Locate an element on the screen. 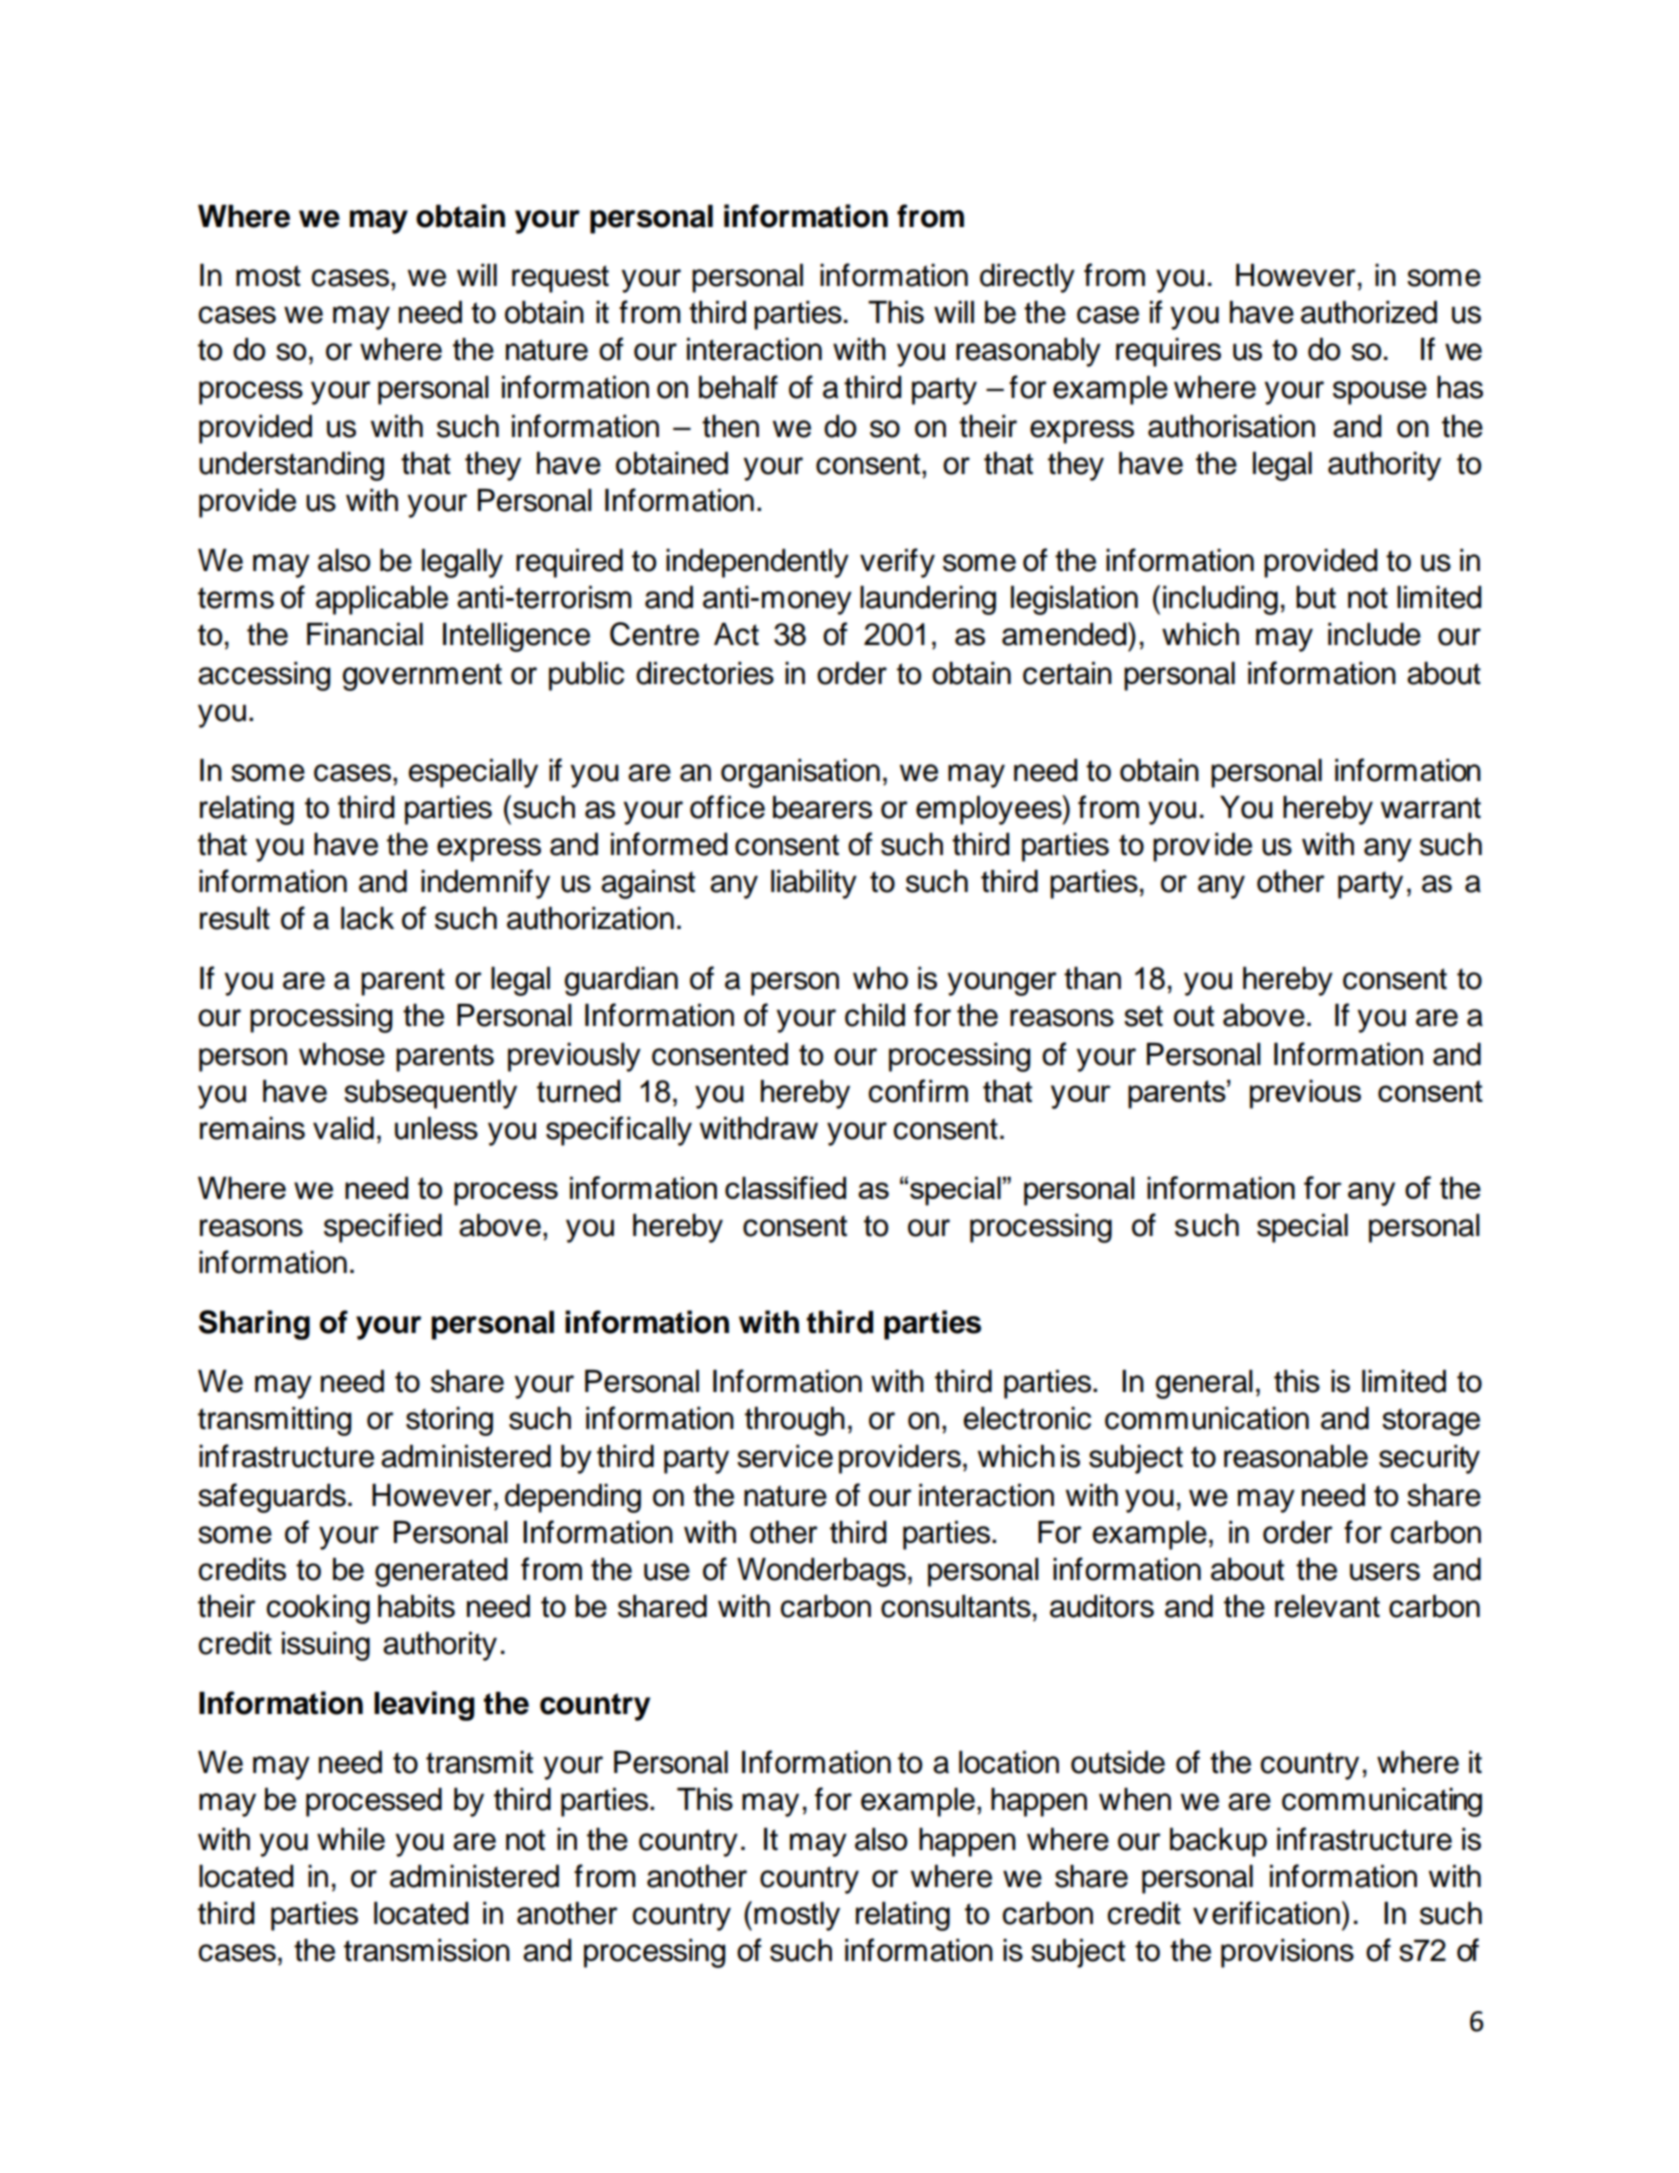  transmission is located at coordinates (427, 1950).
